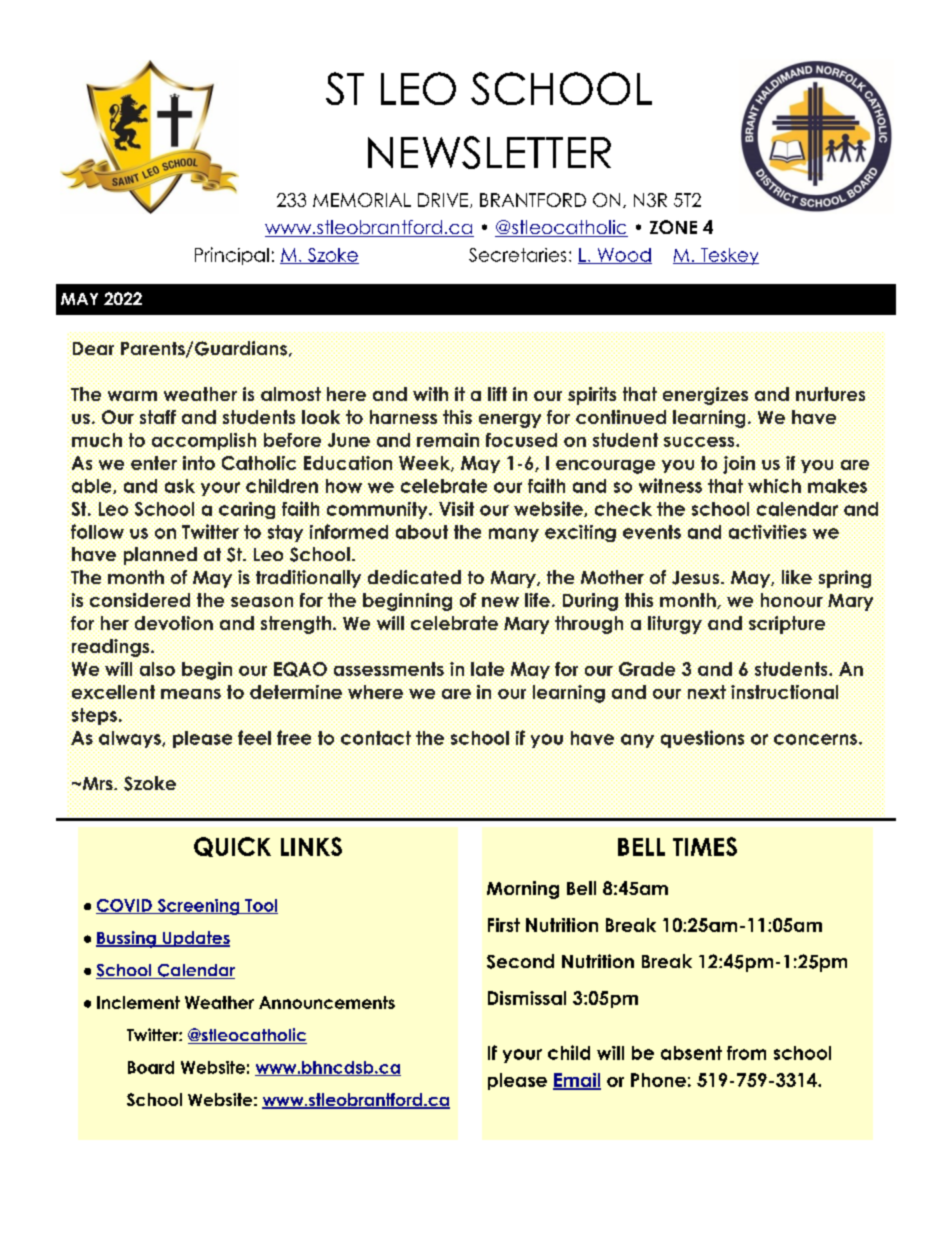  What do you see at coordinates (705, 846) in the screenshot?
I see `TIMES` at bounding box center [705, 846].
